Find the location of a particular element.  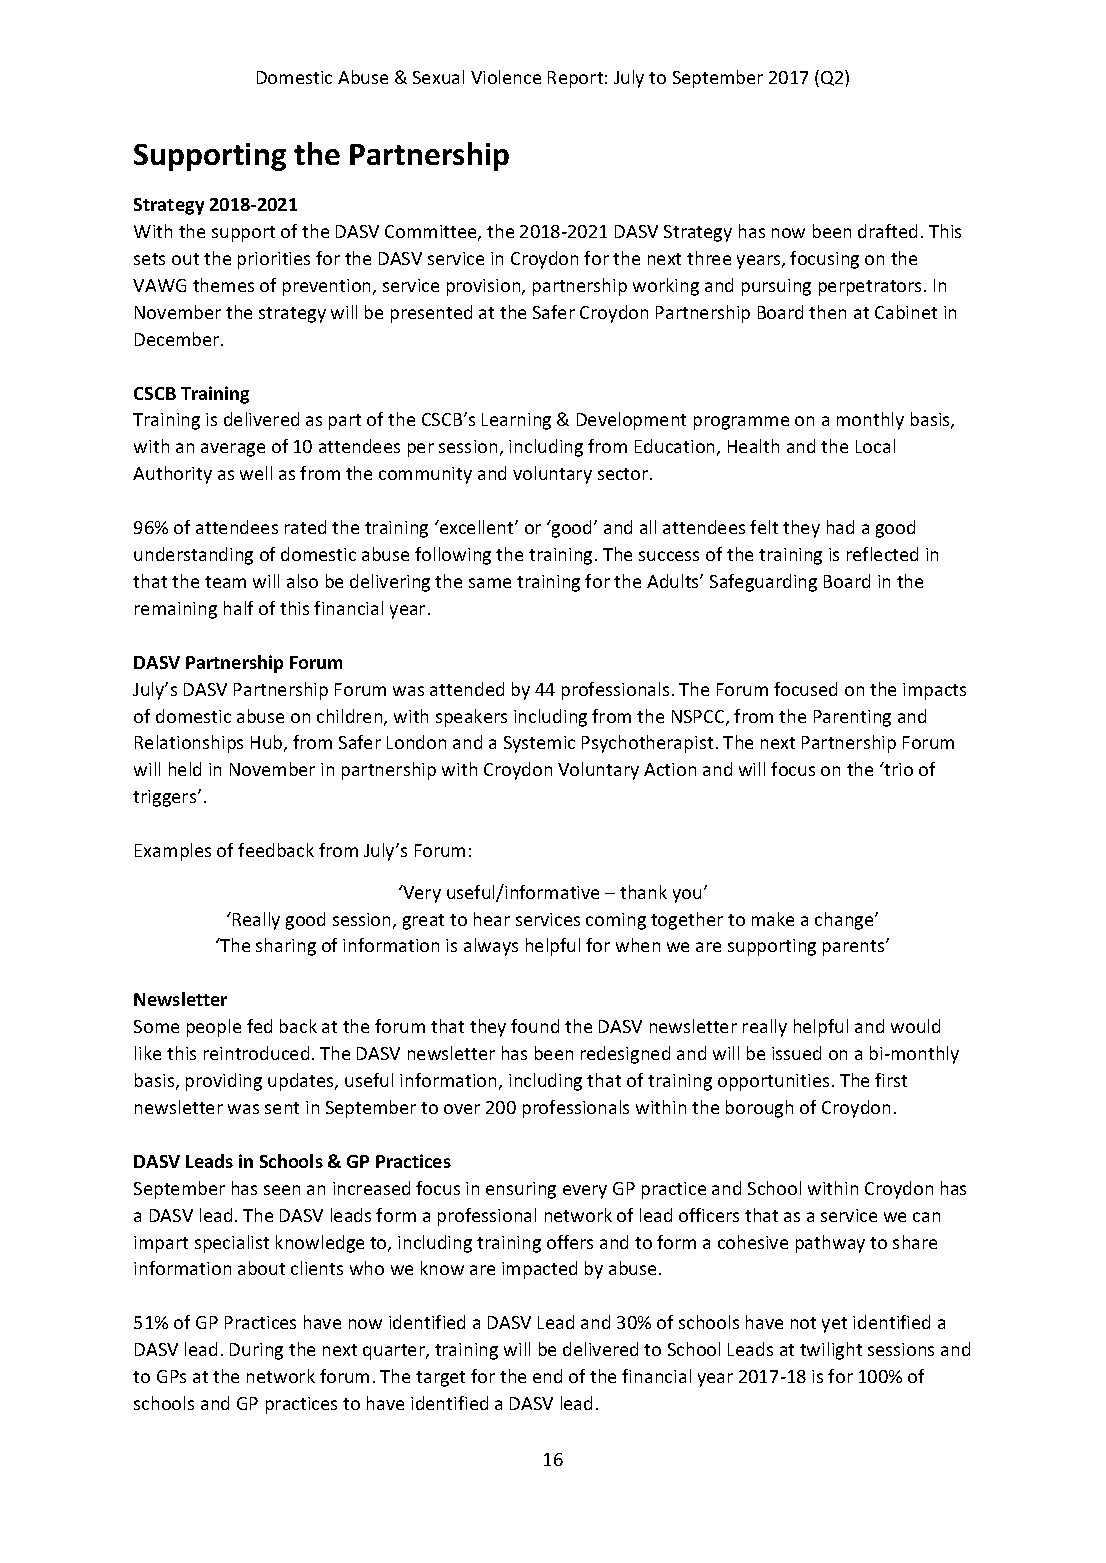

twilight is located at coordinates (831, 1351).
